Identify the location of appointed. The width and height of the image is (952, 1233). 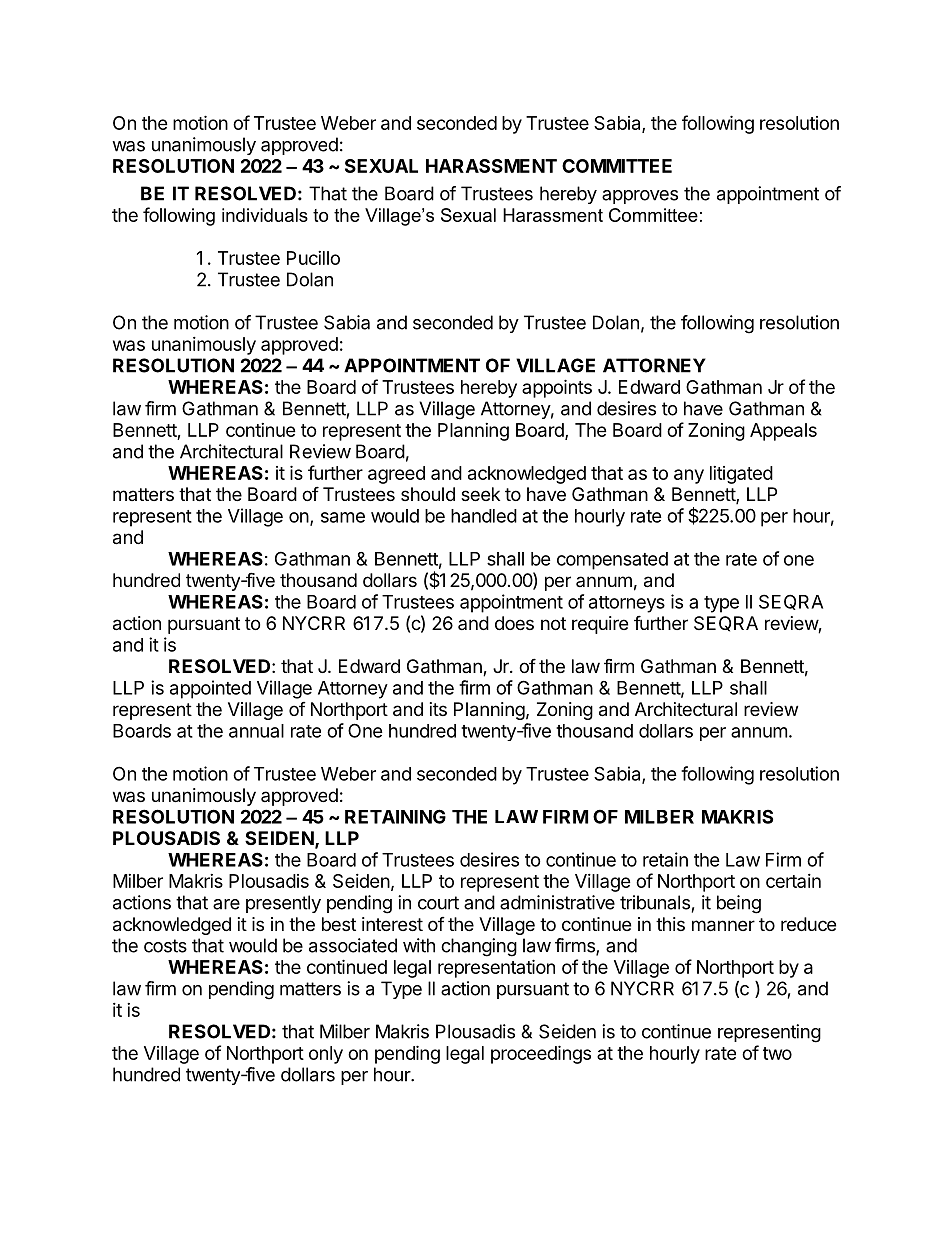
(210, 689).
